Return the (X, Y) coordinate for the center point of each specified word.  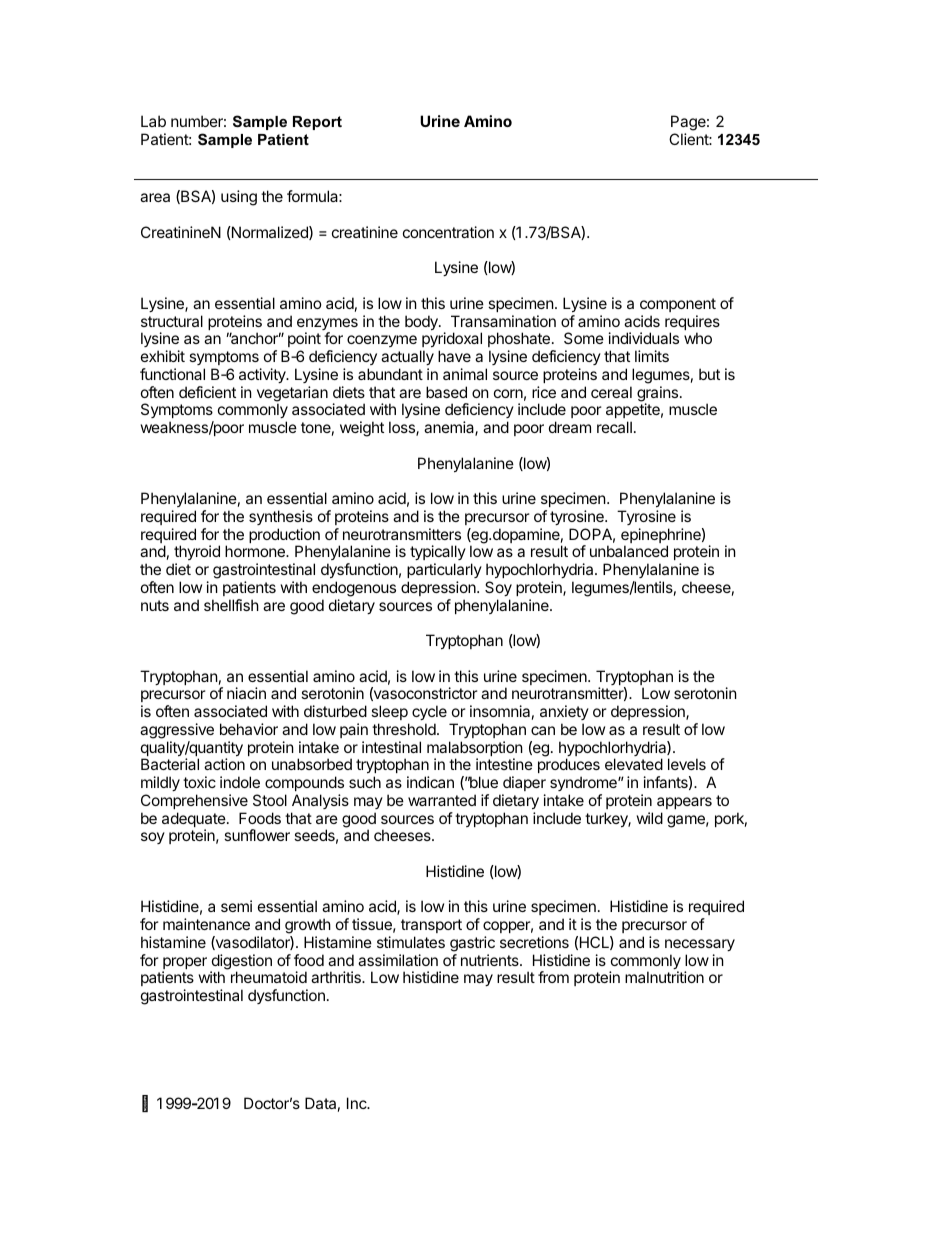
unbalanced (629, 551)
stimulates (411, 942)
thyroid (196, 554)
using (239, 198)
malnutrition (664, 977)
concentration (448, 232)
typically (438, 554)
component (678, 305)
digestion (241, 963)
